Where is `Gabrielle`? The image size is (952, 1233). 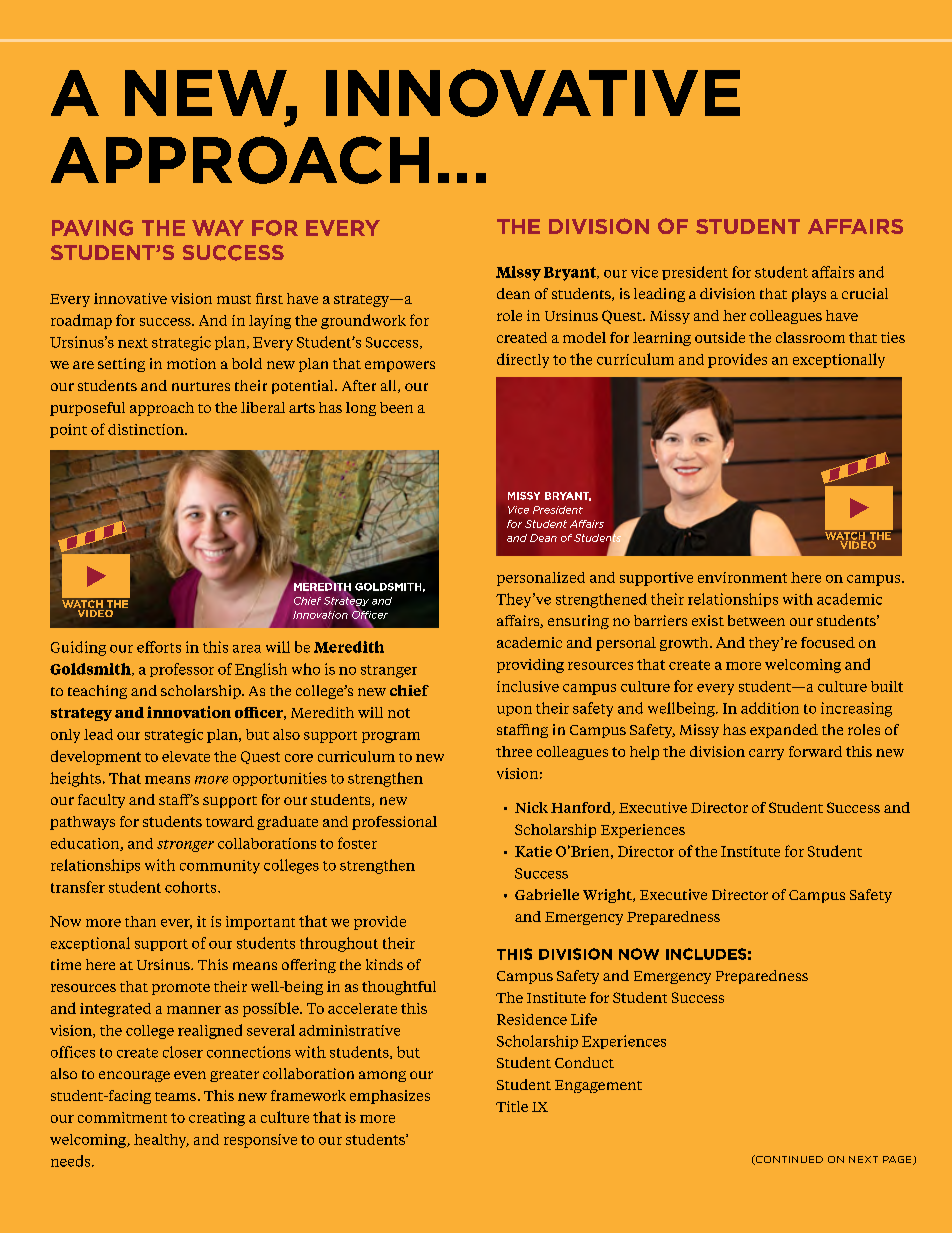
Gabrielle is located at coordinates (547, 894).
